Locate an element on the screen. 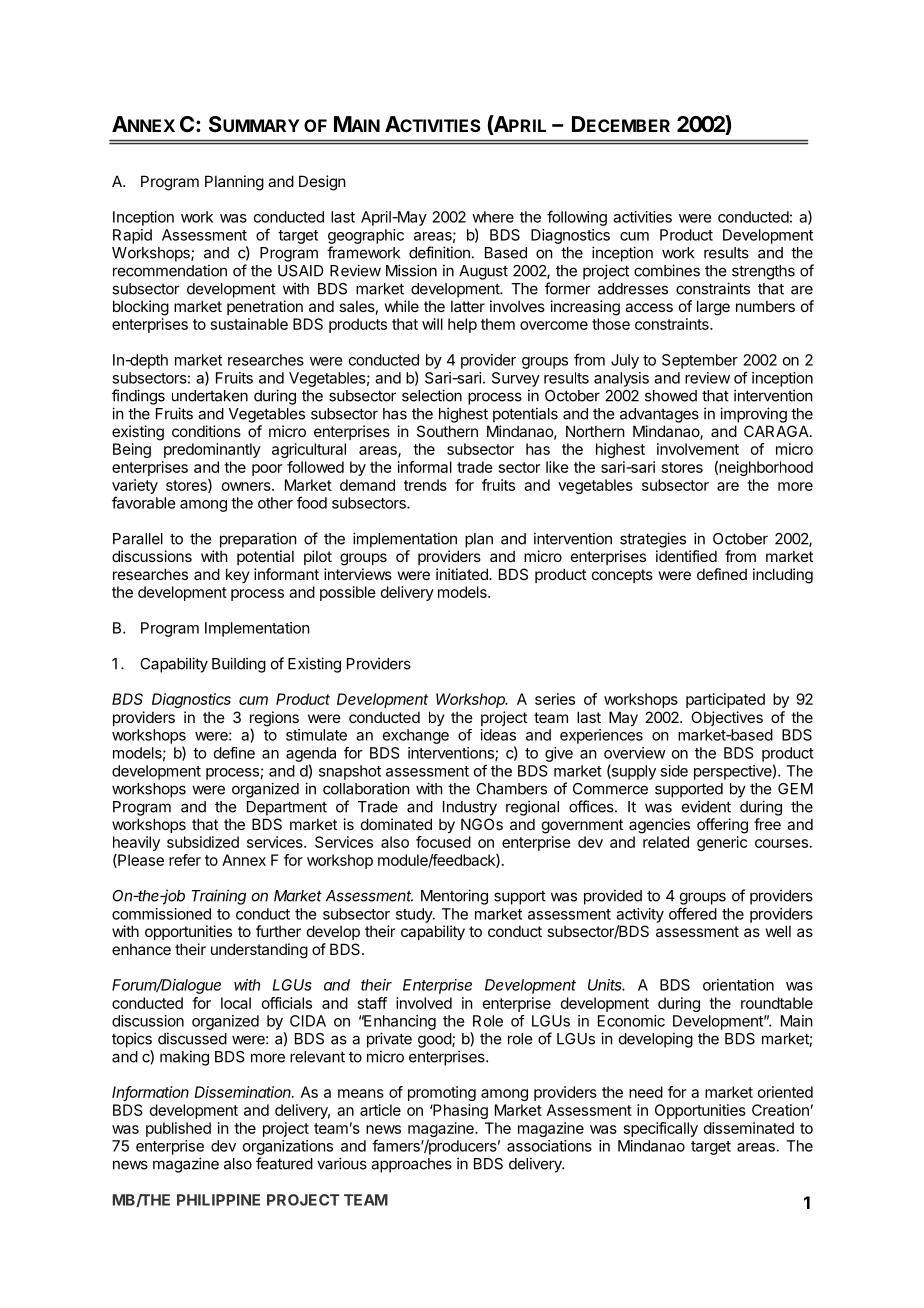 The width and height of the screenshot is (924, 1308). combines is located at coordinates (667, 270).
